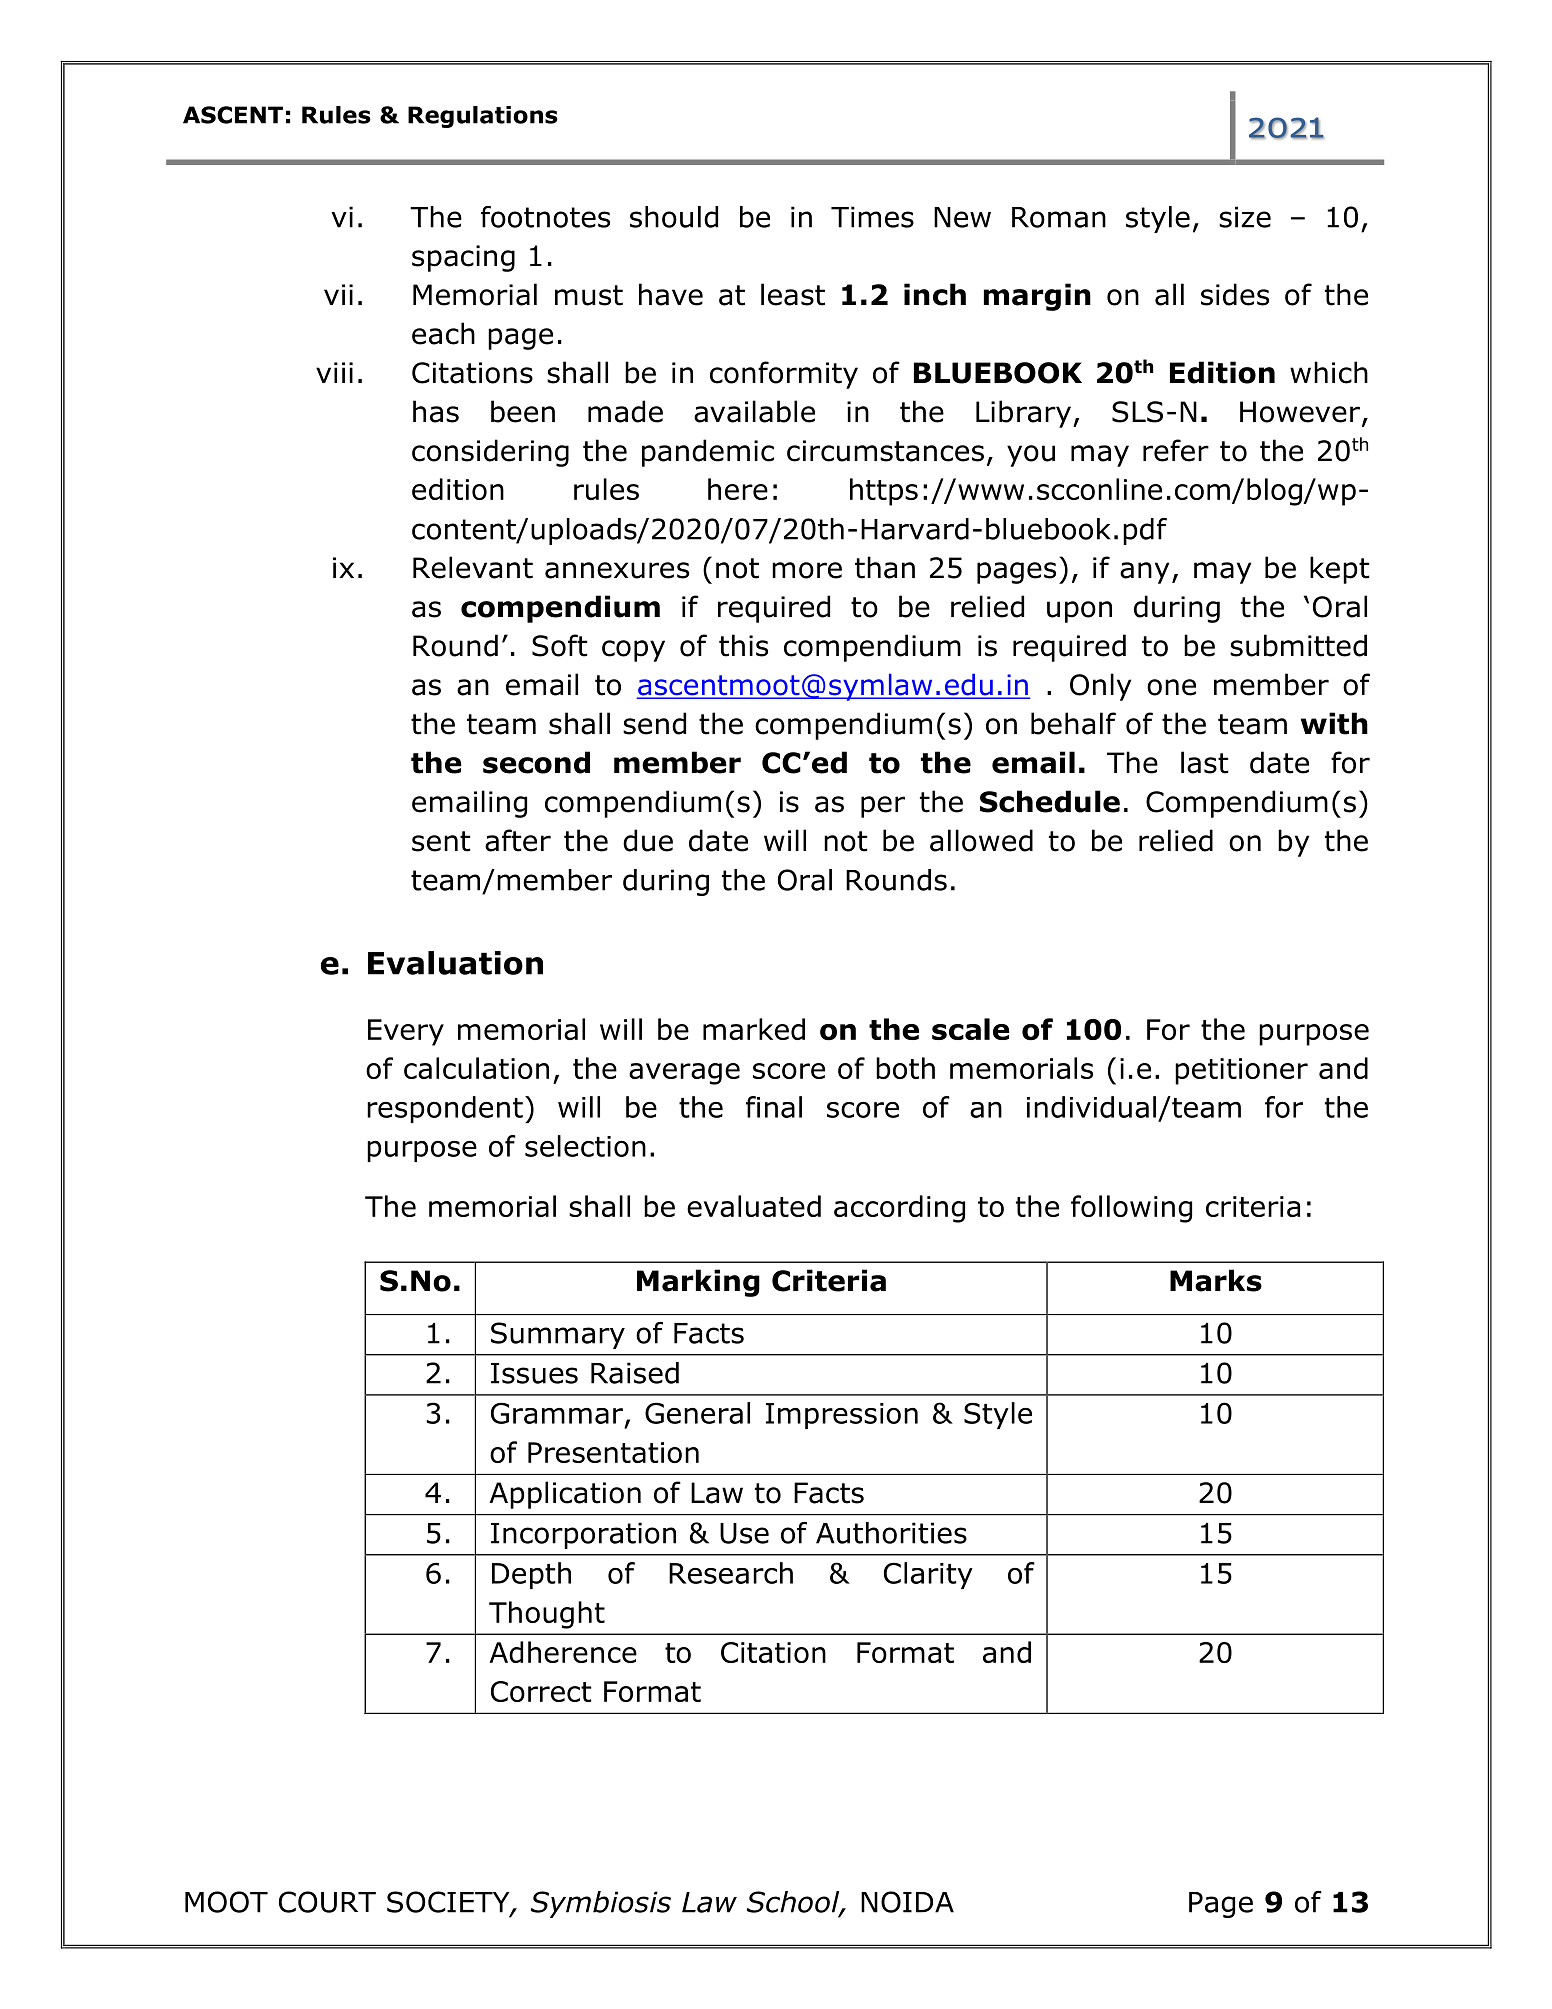 This page has height=2009, width=1552. I want to click on Times, so click(872, 217).
